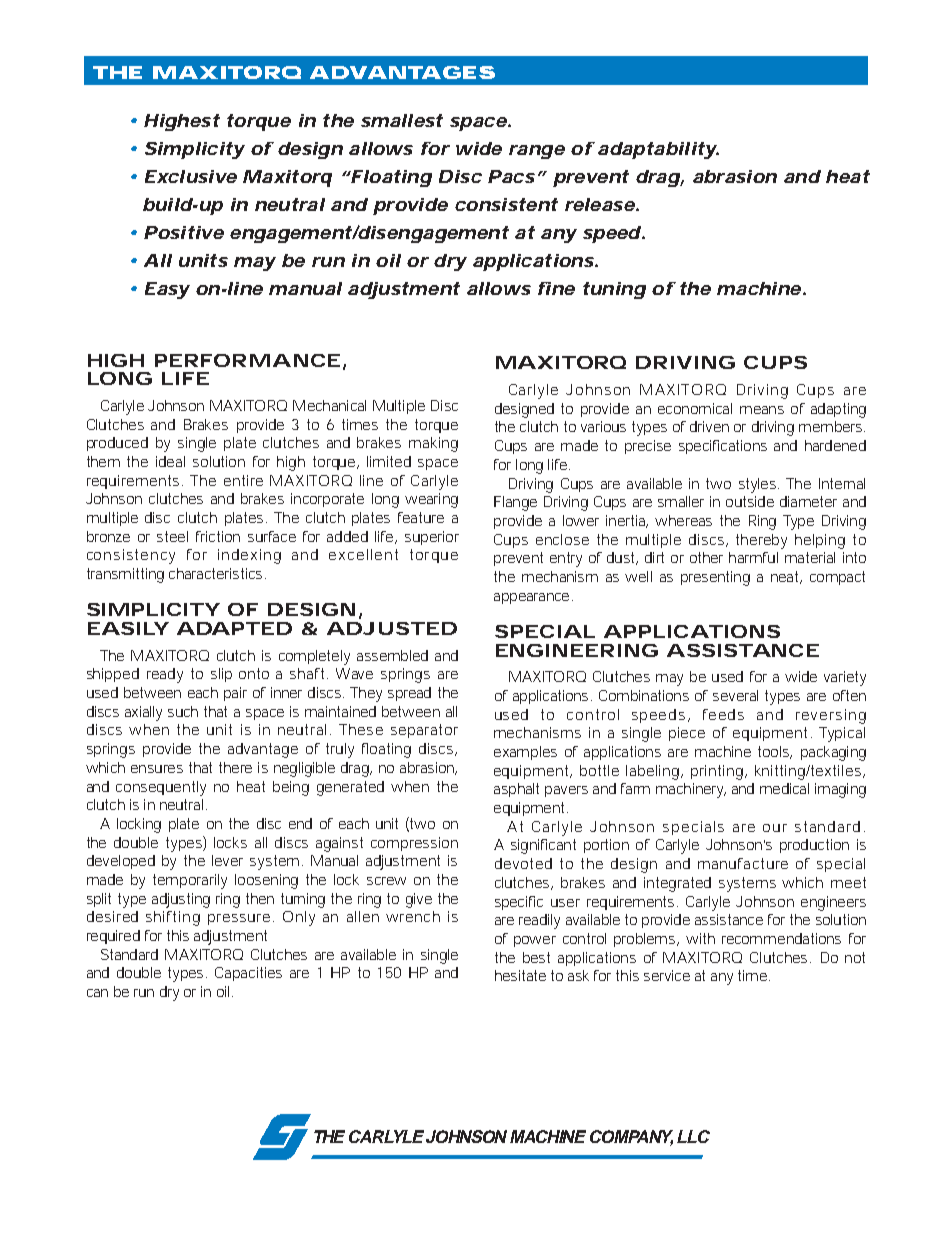  Describe the element at coordinates (762, 410) in the image. I see `means` at that location.
